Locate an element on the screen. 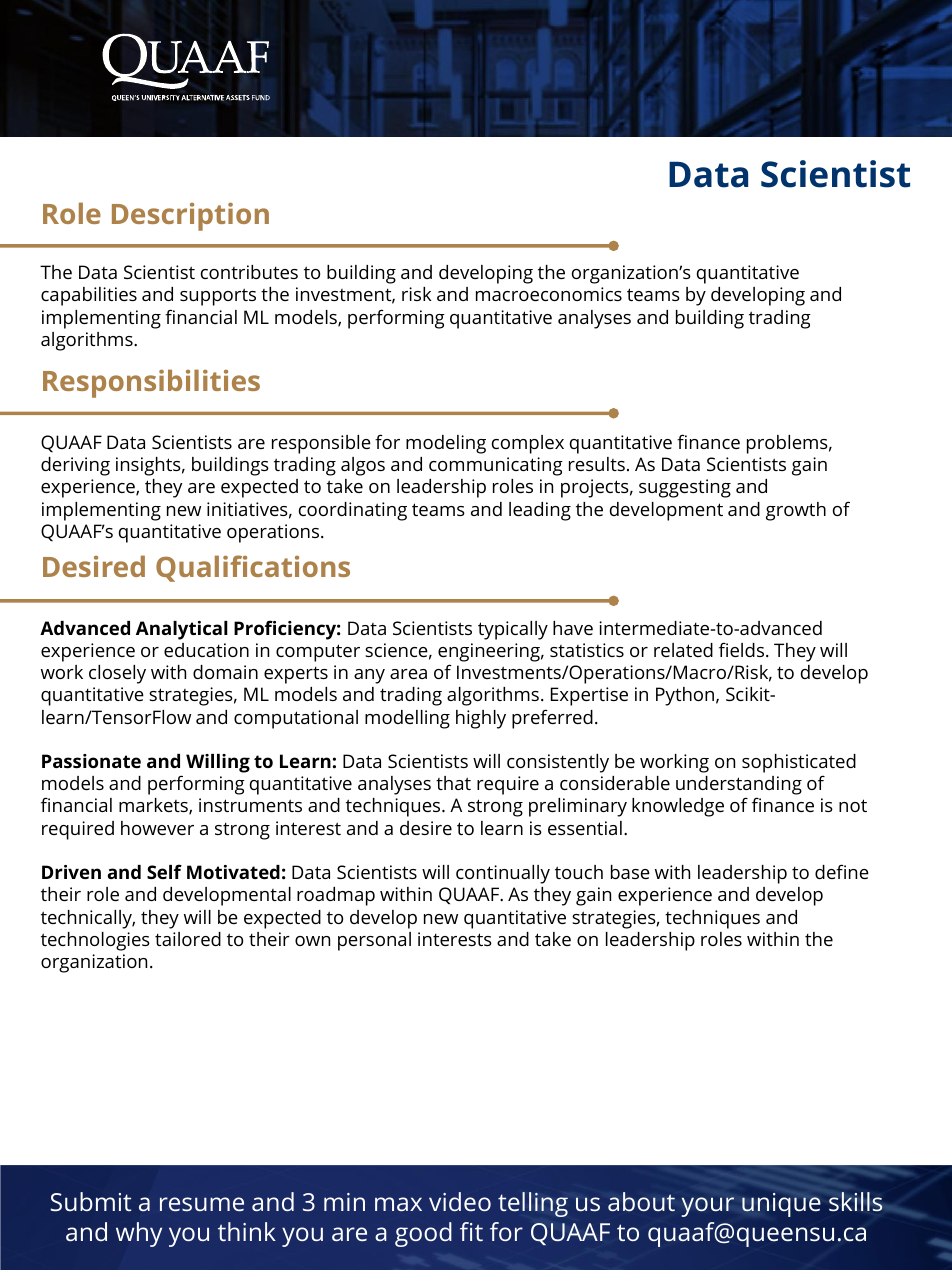 Image resolution: width=952 pixels, height=1270 pixels. resume is located at coordinates (202, 1204).
